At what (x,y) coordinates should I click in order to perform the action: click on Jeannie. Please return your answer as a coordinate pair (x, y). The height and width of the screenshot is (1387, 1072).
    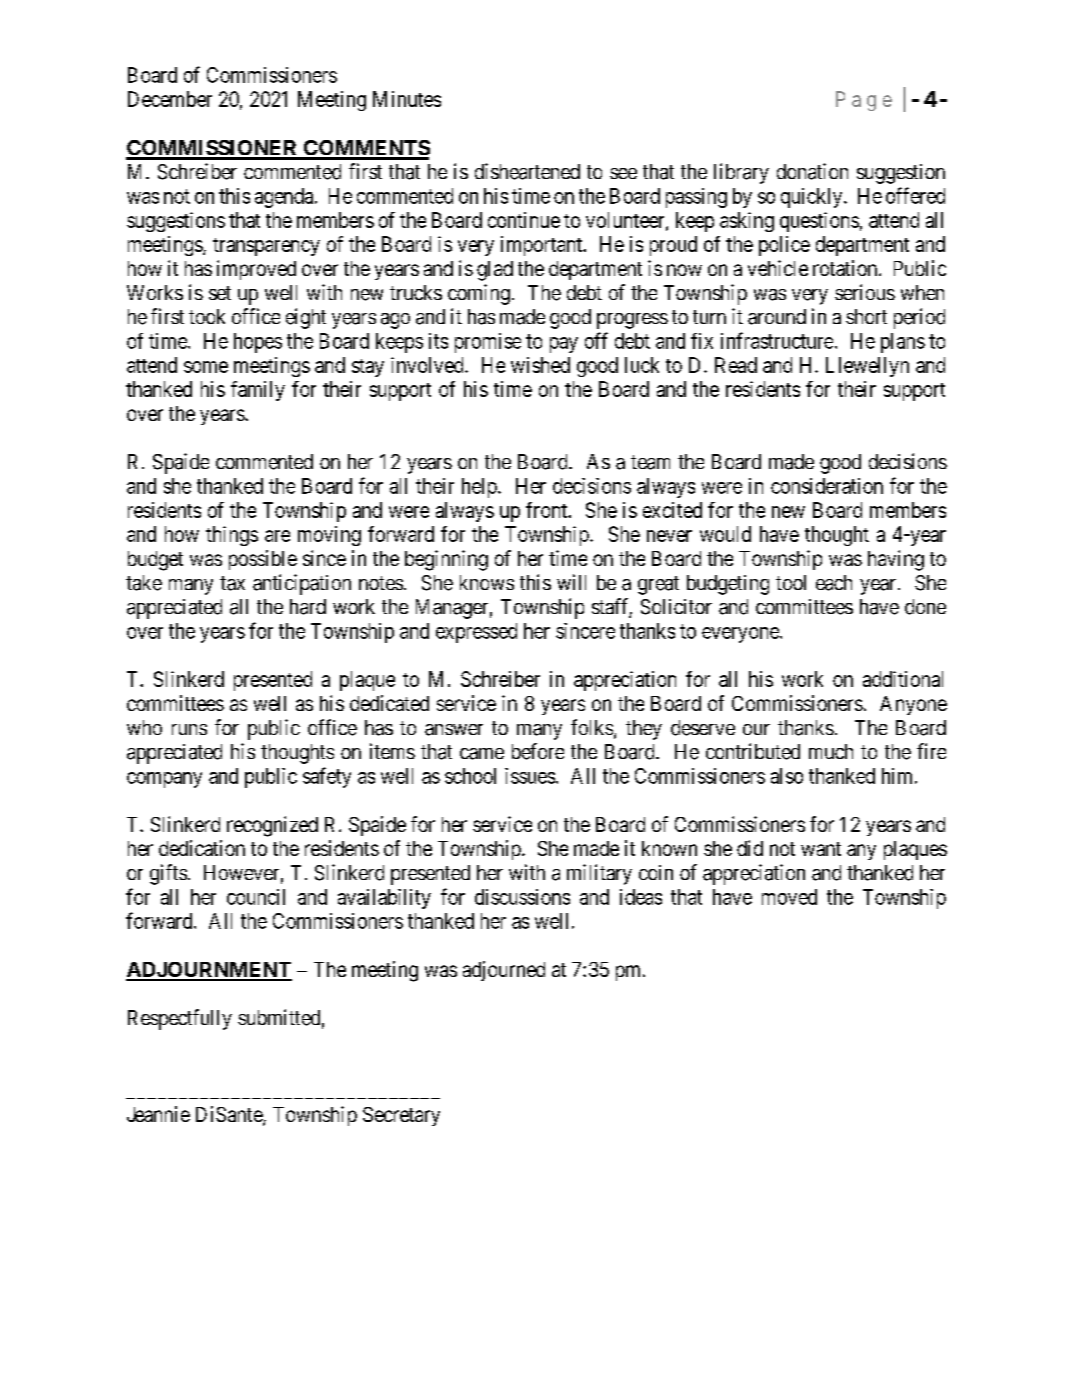
    Looking at the image, I should click on (158, 1114).
